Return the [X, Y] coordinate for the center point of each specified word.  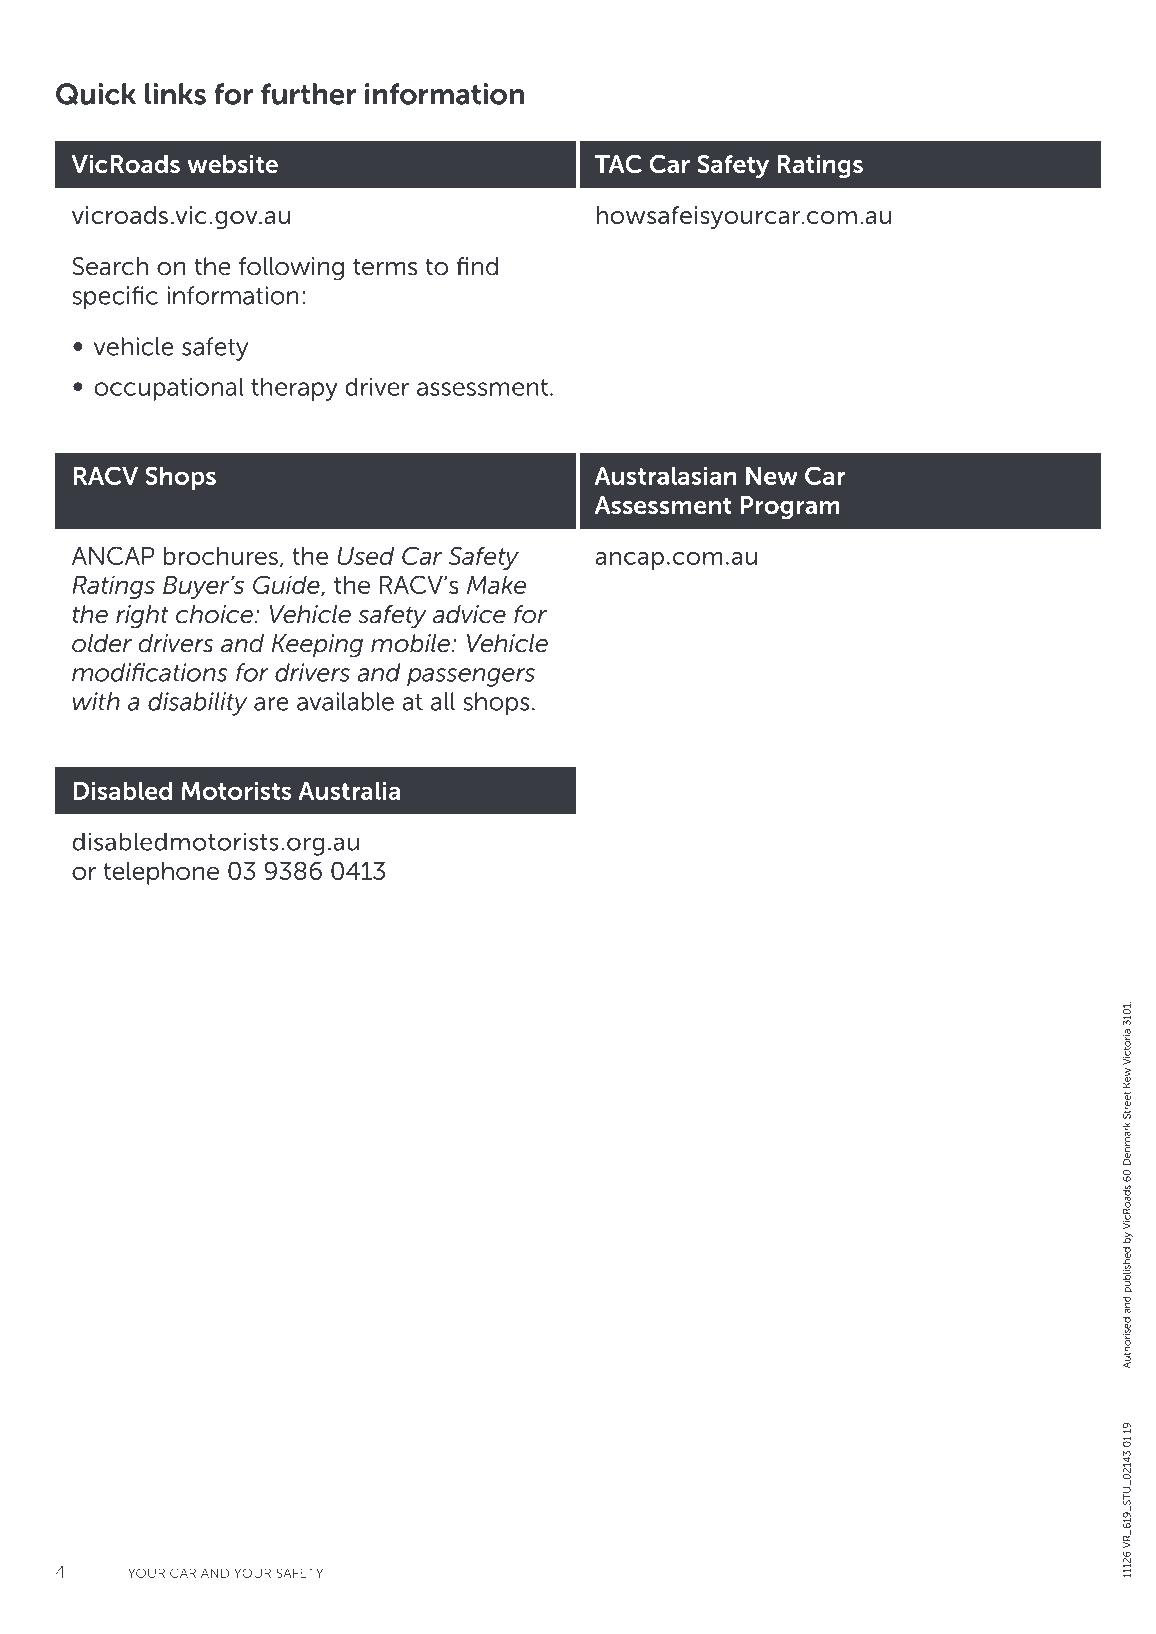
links [175, 94]
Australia [349, 791]
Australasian [665, 476]
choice [214, 614]
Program [790, 508]
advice [469, 614]
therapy [294, 389]
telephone [161, 873]
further [308, 94]
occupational [169, 389]
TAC [618, 164]
